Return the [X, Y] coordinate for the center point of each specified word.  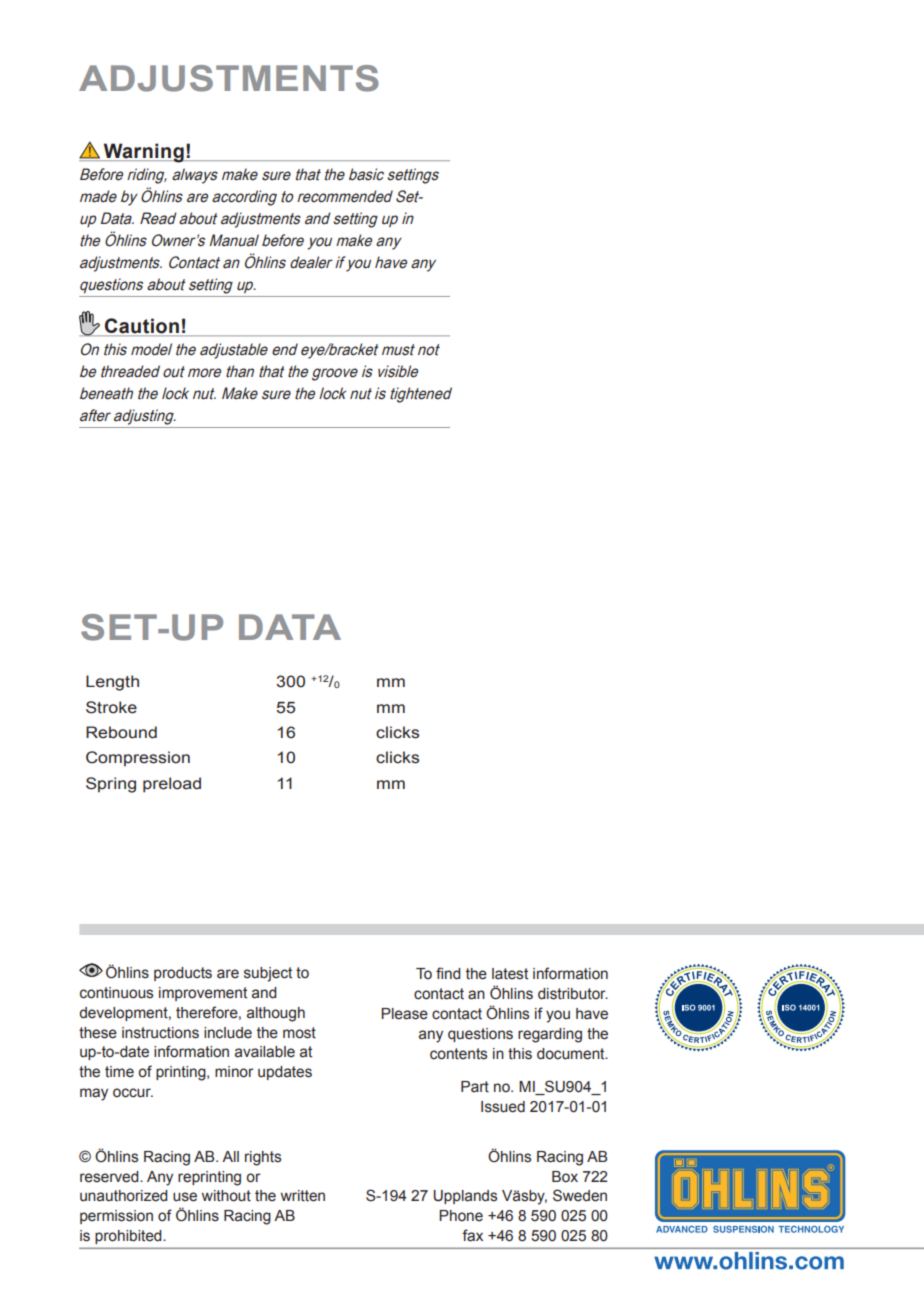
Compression [138, 758]
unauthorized [124, 1196]
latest [510, 974]
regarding [550, 1035]
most [299, 1033]
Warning [143, 153]
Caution [142, 327]
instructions [160, 1033]
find [448, 973]
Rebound [121, 732]
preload [172, 785]
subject [268, 974]
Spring [111, 785]
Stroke [111, 707]
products [183, 974]
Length [112, 683]
